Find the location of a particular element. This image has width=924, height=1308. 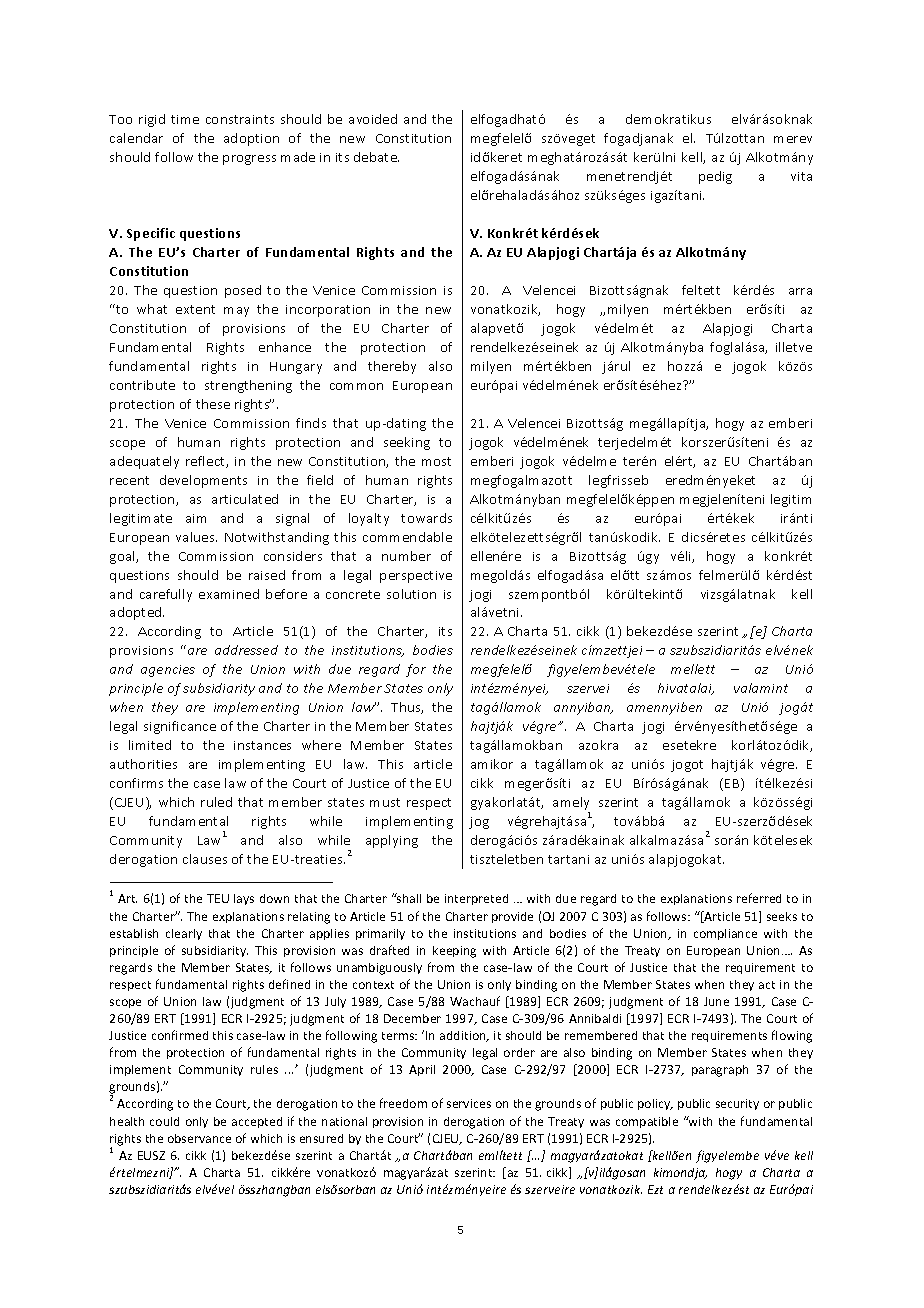

interpreted is located at coordinates (476, 899).
